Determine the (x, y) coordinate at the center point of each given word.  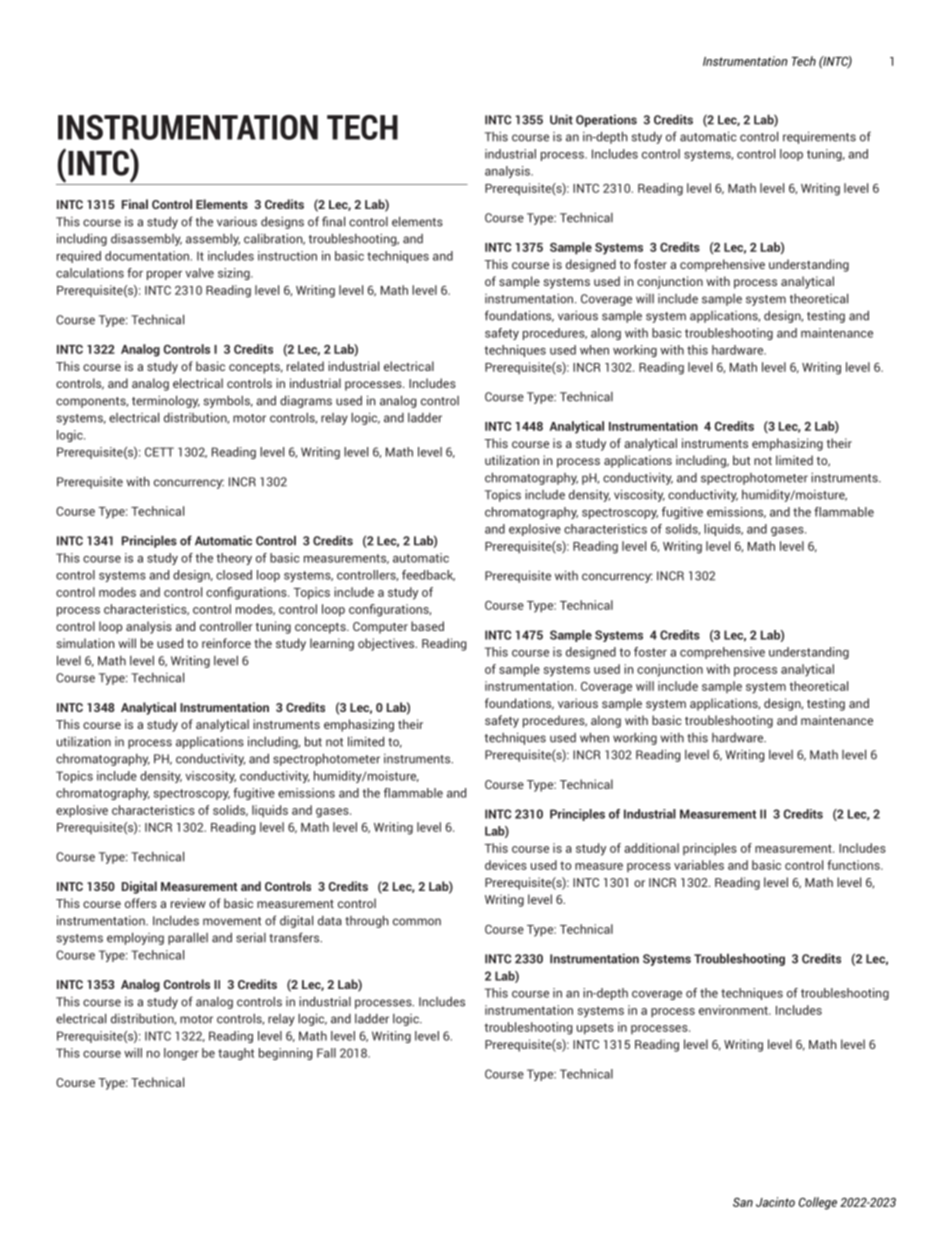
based (427, 626)
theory (234, 559)
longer (181, 1054)
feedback (428, 575)
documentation (147, 256)
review (188, 903)
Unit (561, 119)
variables (699, 865)
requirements (819, 137)
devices (506, 865)
